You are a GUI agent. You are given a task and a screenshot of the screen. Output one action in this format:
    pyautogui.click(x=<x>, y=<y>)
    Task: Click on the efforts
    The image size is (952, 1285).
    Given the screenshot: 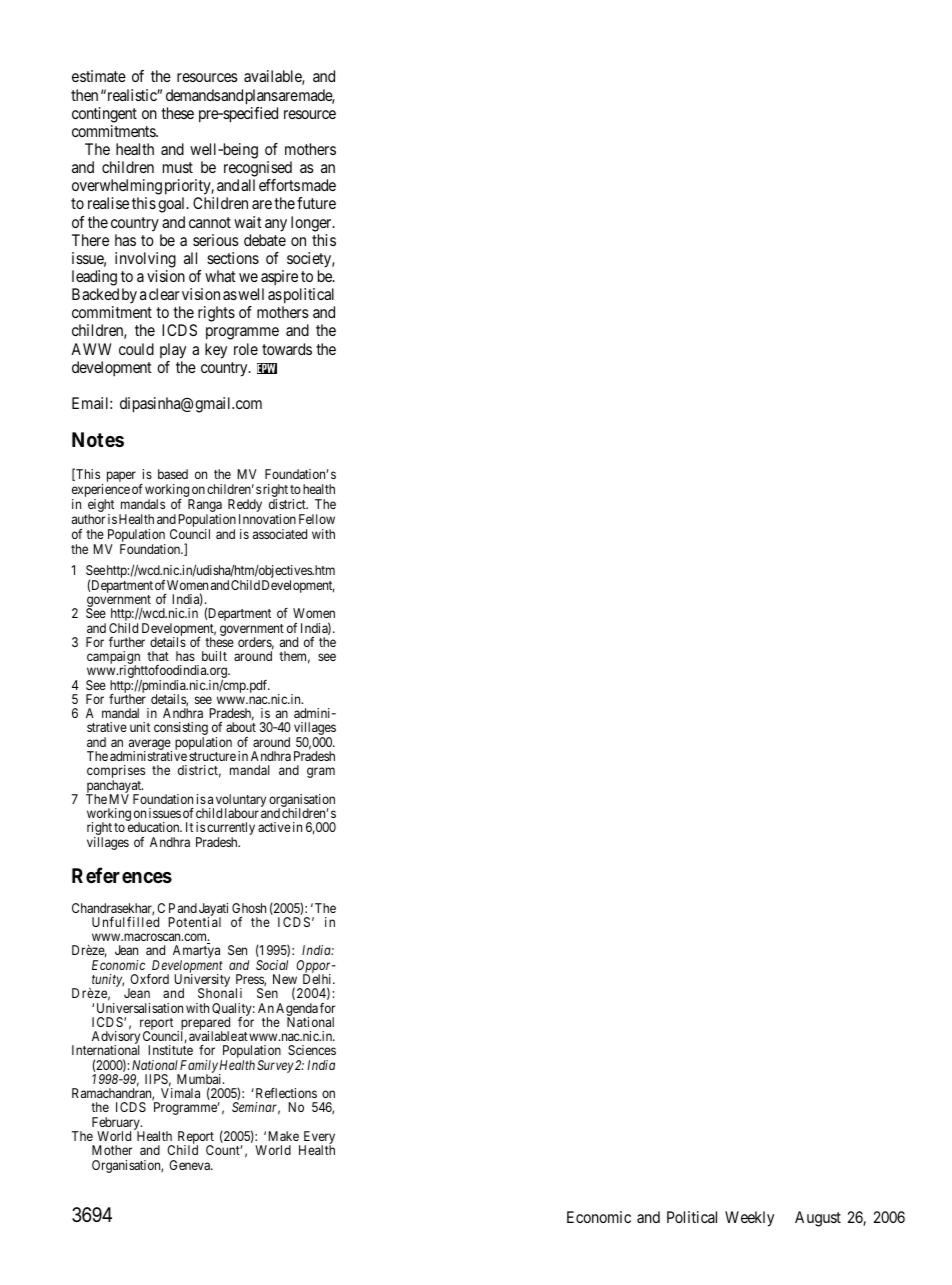 What is the action you would take?
    pyautogui.click(x=279, y=185)
